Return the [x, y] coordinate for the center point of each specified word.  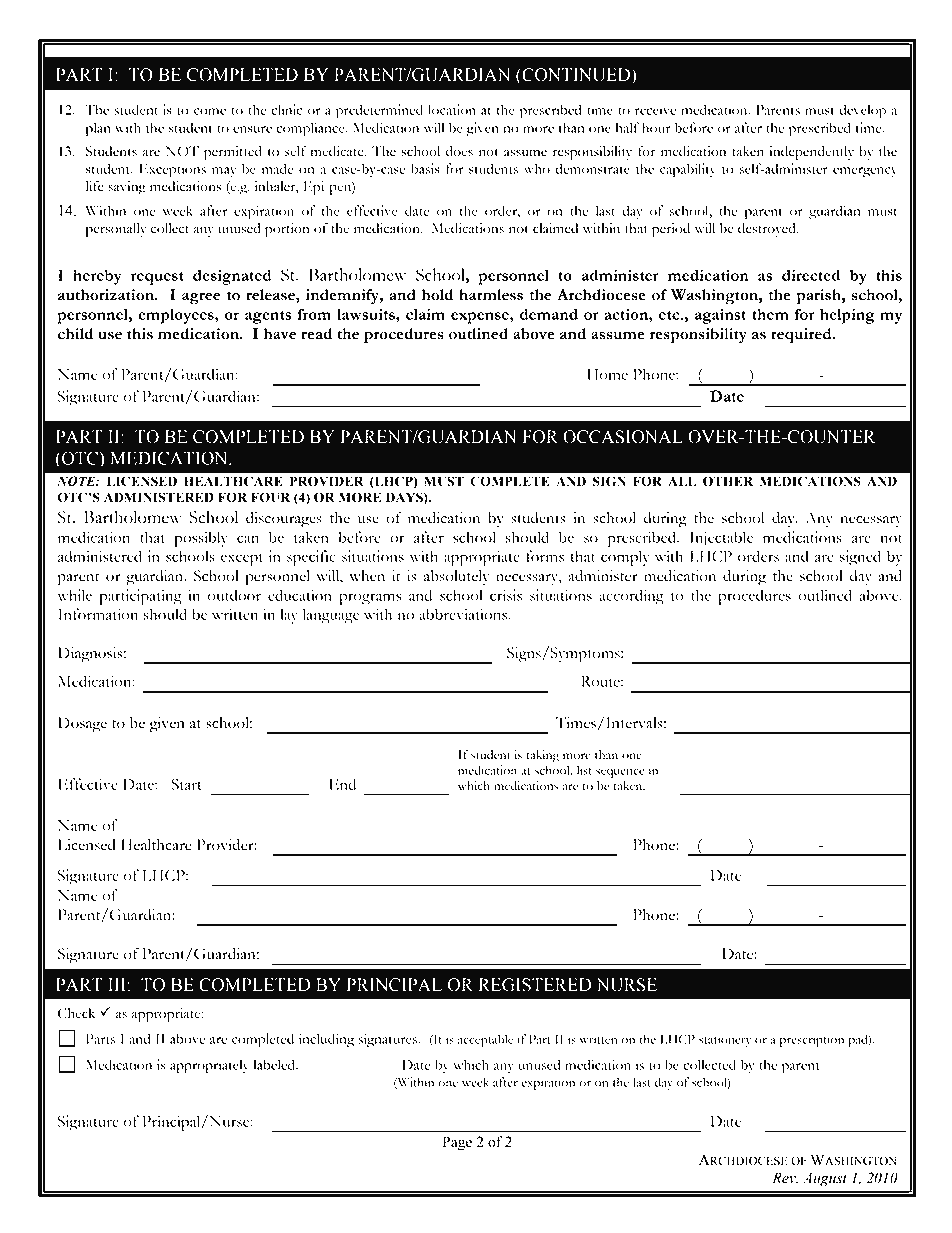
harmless [491, 295]
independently [811, 153]
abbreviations [464, 614]
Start [186, 784]
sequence [620, 773]
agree [201, 298]
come [210, 111]
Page [457, 1143]
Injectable [721, 539]
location [452, 109]
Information [98, 614]
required [802, 336]
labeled [275, 1064]
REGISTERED [534, 985]
